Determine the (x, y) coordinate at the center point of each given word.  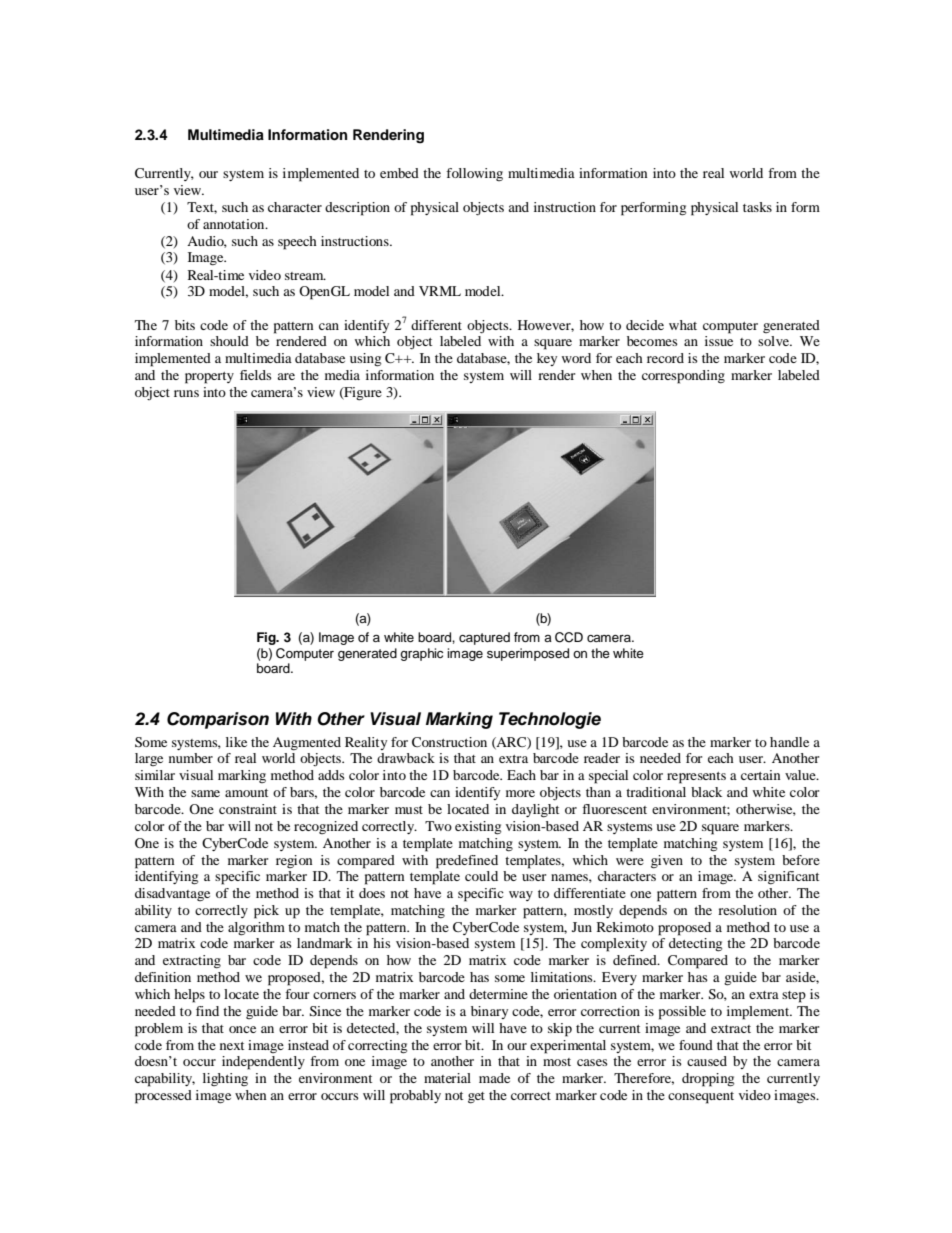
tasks (757, 207)
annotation (235, 224)
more (520, 793)
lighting (225, 1079)
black (706, 792)
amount (246, 793)
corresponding (683, 377)
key (547, 359)
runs (186, 393)
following (474, 174)
